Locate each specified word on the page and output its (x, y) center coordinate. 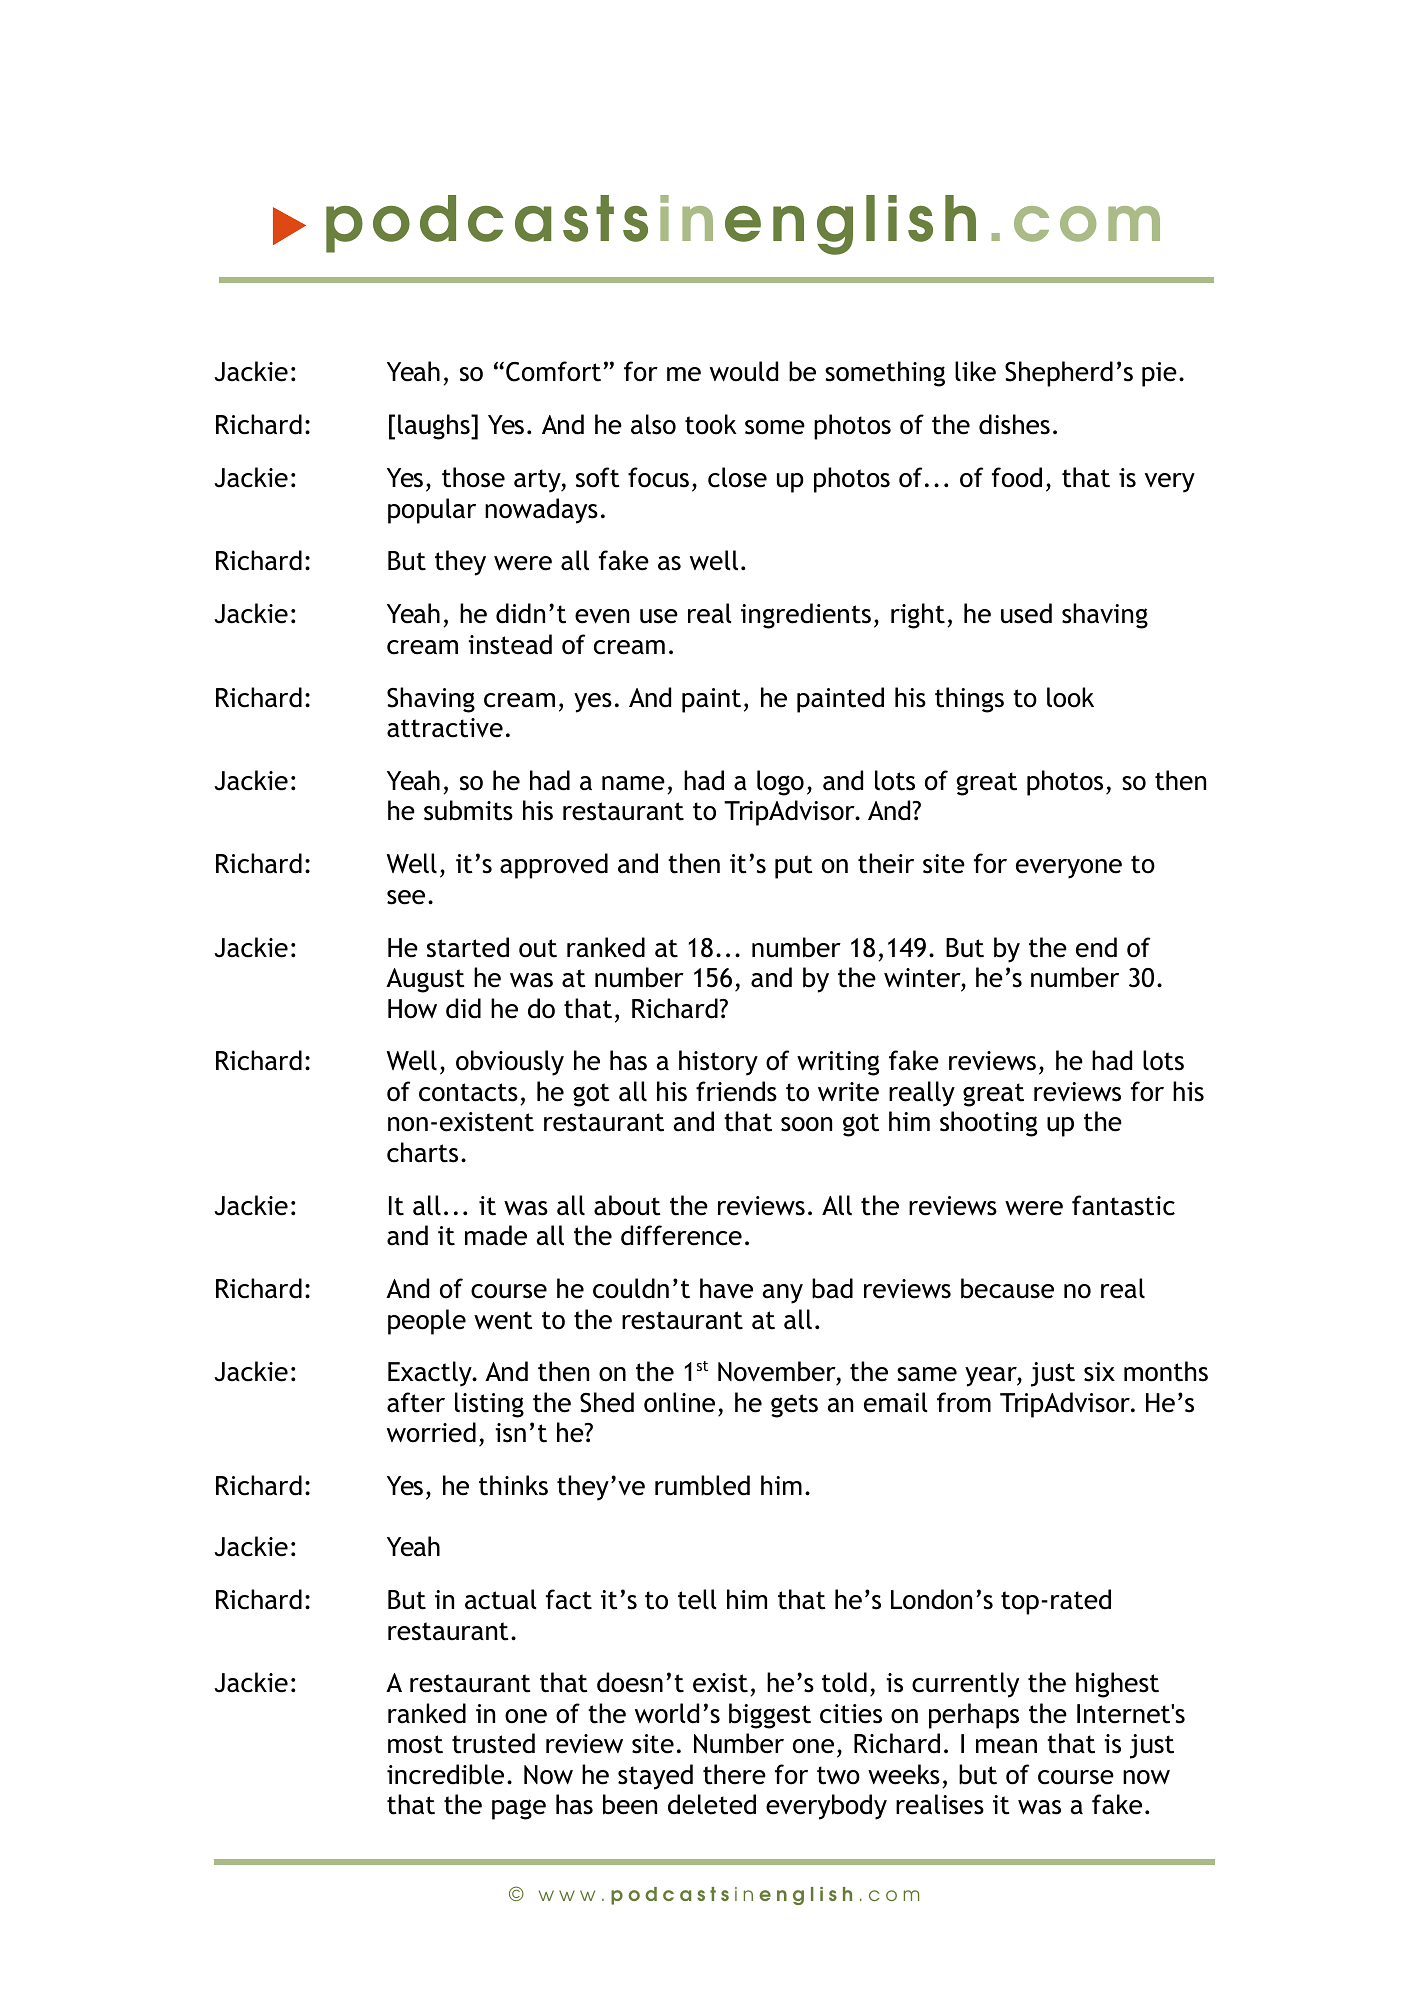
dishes (1014, 424)
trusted (493, 1743)
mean (1006, 1746)
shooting (988, 1124)
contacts (468, 1092)
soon (806, 1124)
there (734, 1774)
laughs (435, 427)
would (744, 371)
